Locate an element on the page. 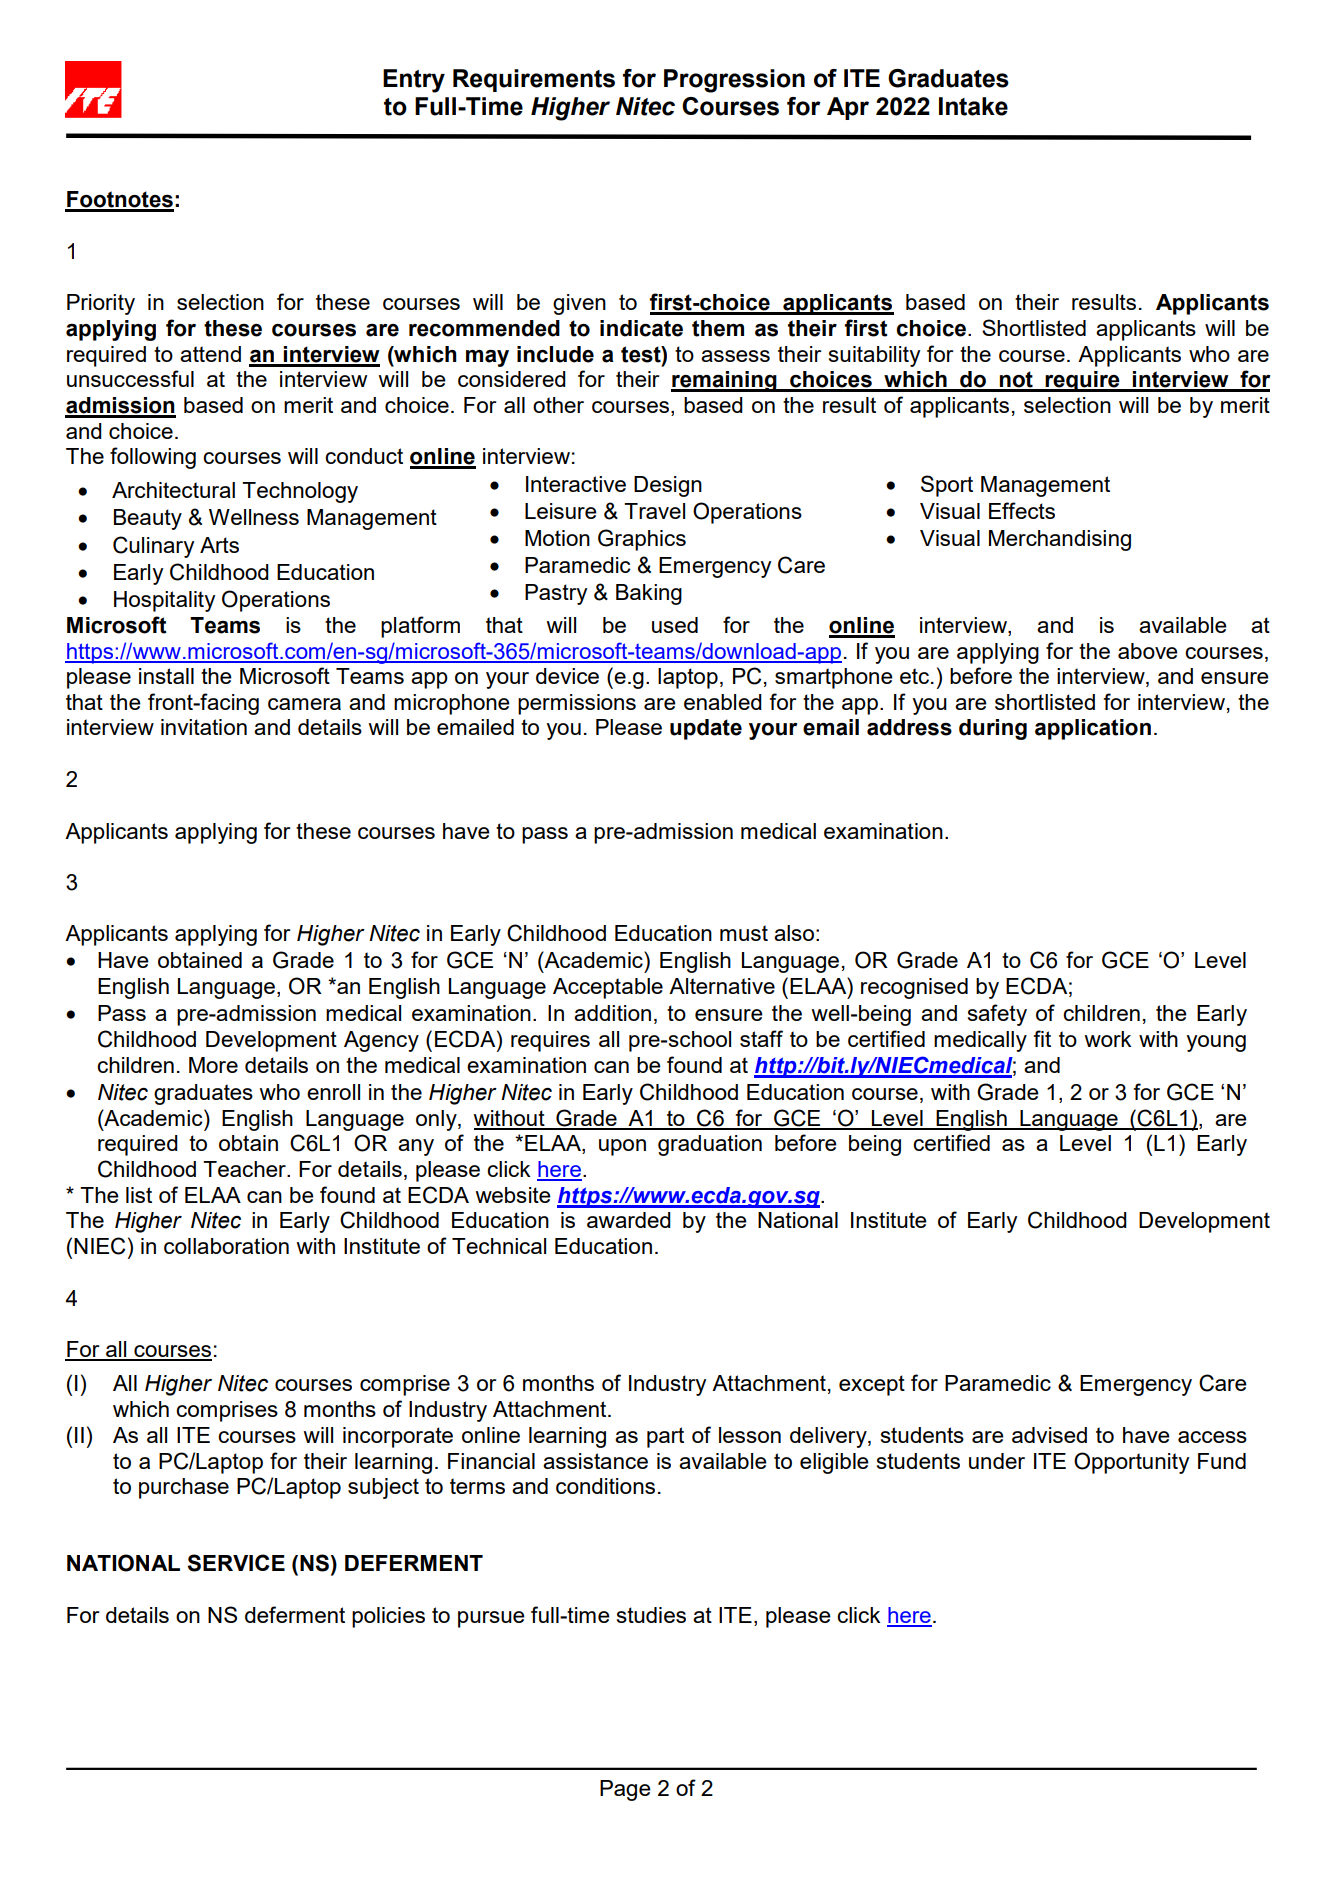 The width and height of the page is (1331, 1881). Page is located at coordinates (625, 1790).
